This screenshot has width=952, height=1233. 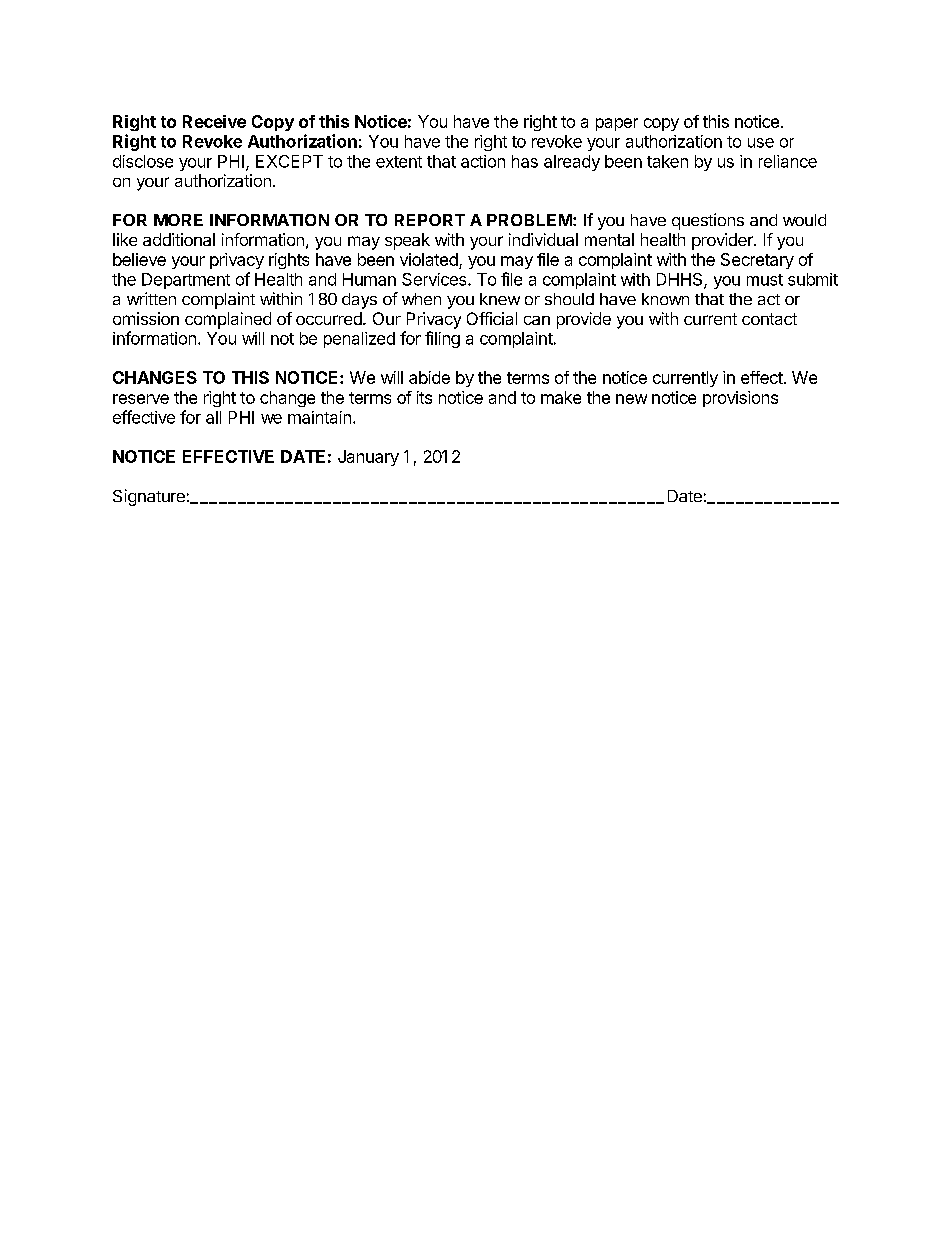 I want to click on action, so click(x=483, y=161).
